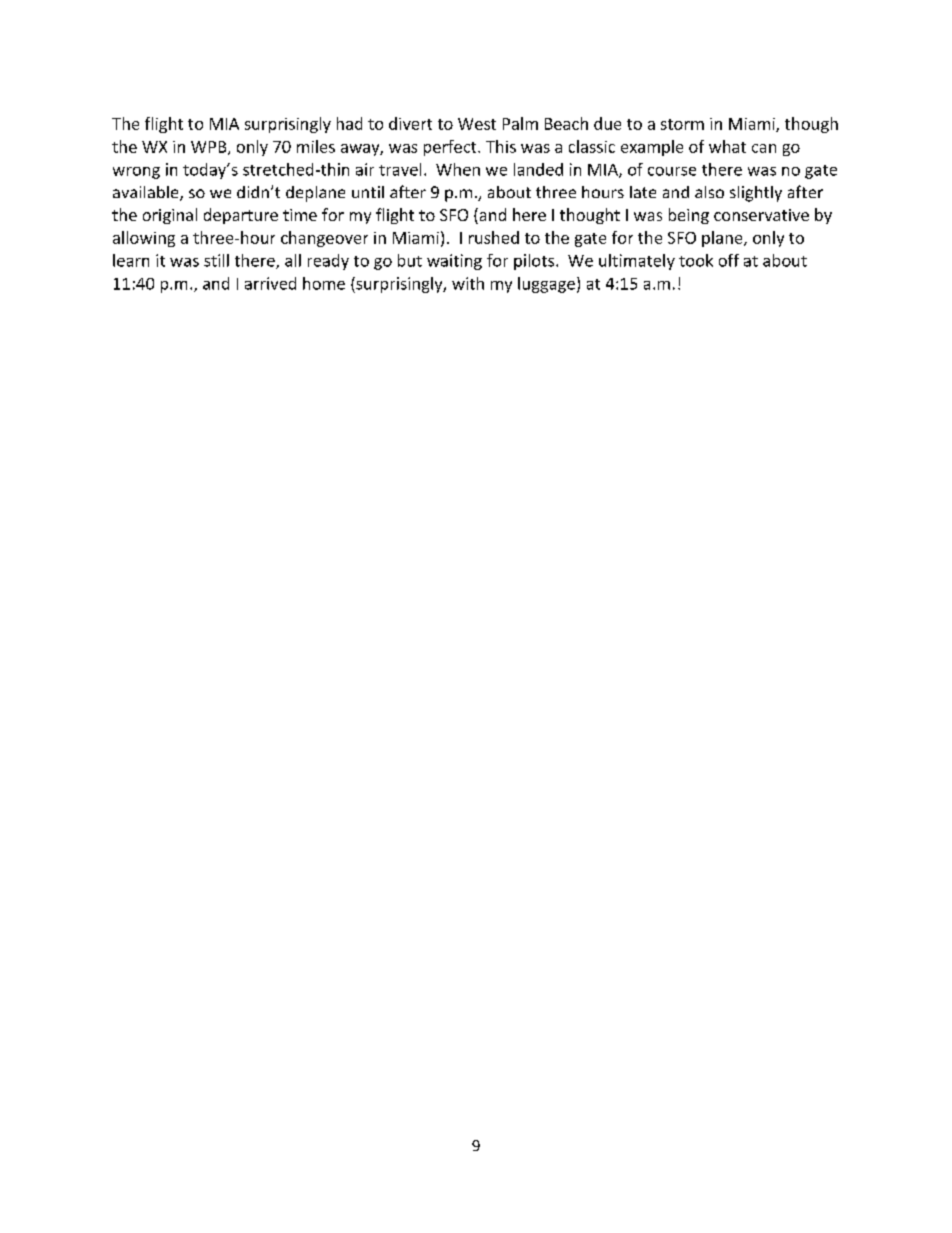 The image size is (952, 1233). What do you see at coordinates (368, 192) in the screenshot?
I see `until` at bounding box center [368, 192].
